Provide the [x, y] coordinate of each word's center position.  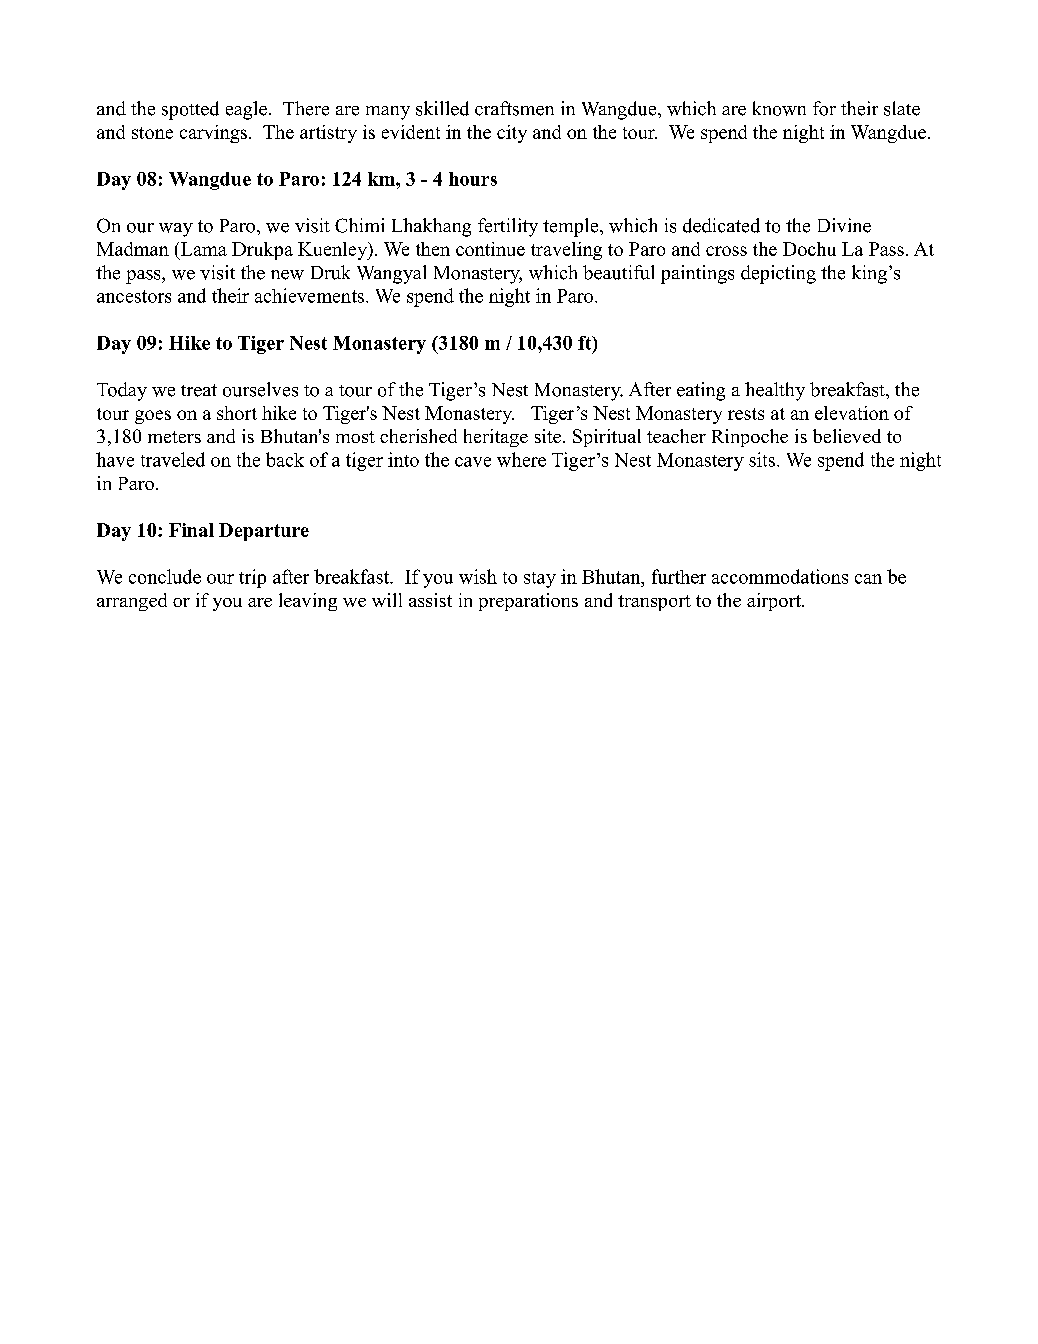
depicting [778, 274]
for [824, 108]
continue [490, 249]
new [287, 275]
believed [847, 436]
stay [540, 580]
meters [174, 437]
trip [252, 578]
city [512, 134]
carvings [213, 134]
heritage [496, 438]
